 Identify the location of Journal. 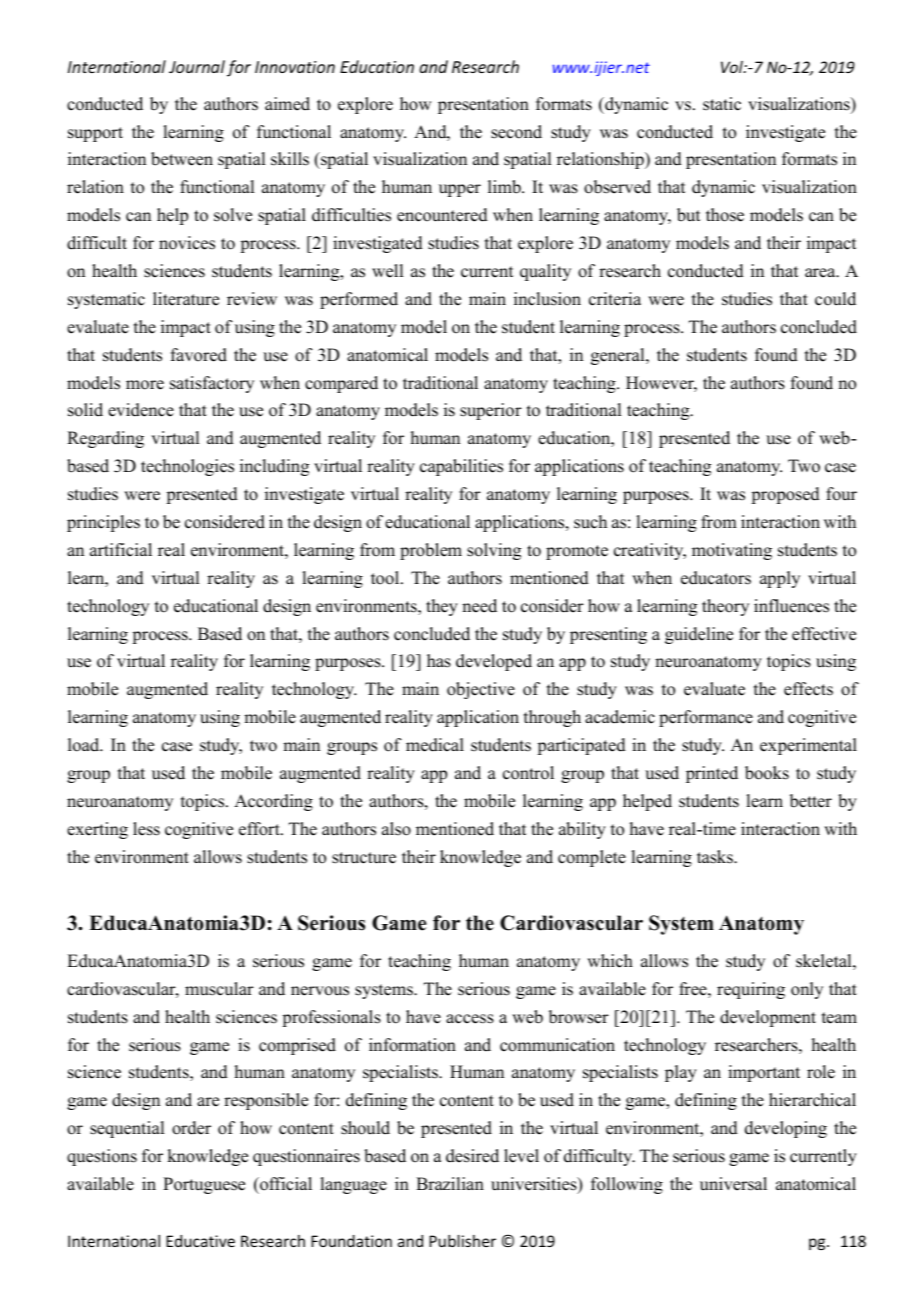
(197, 66).
